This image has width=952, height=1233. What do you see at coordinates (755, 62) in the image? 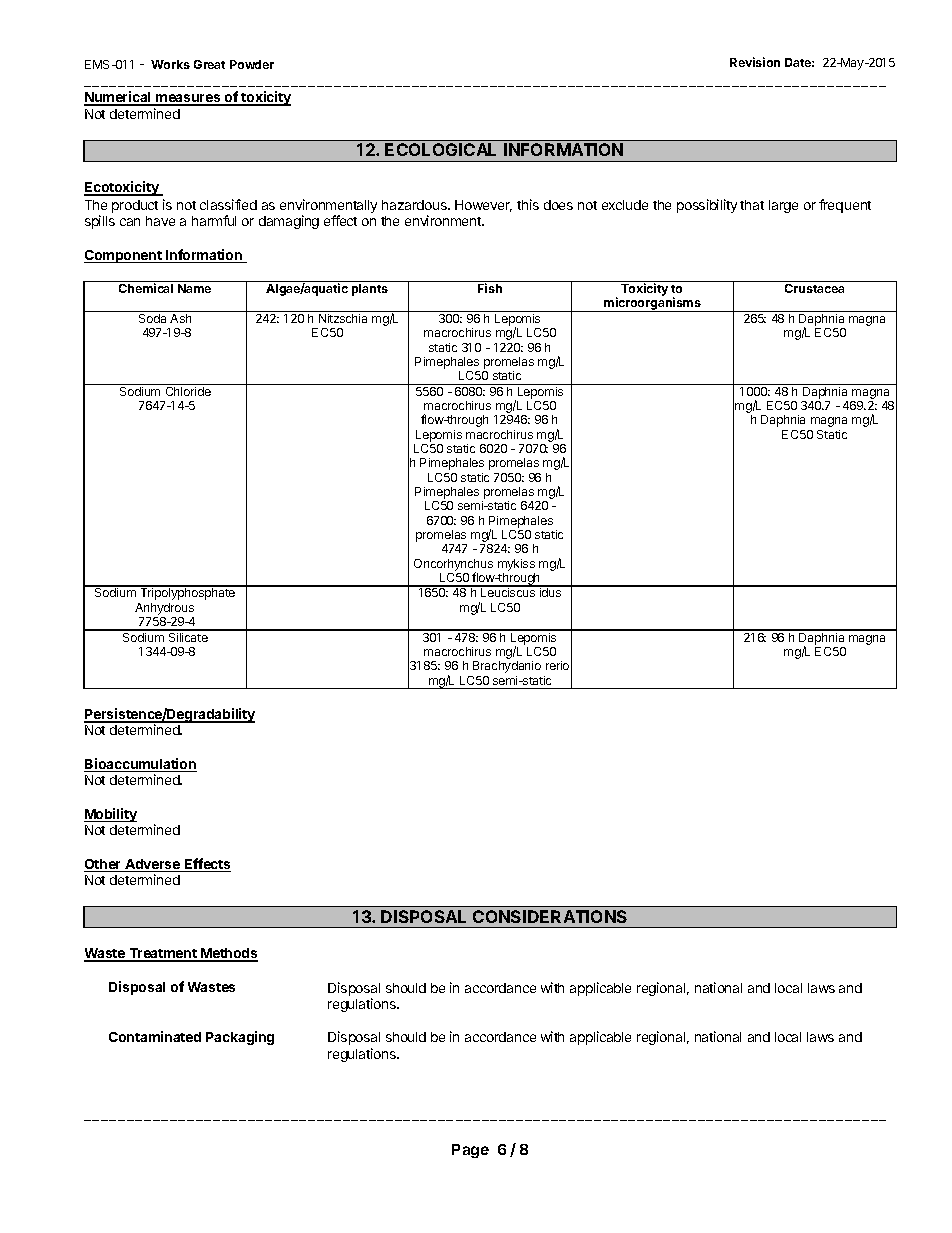
I see `Revision` at bounding box center [755, 62].
